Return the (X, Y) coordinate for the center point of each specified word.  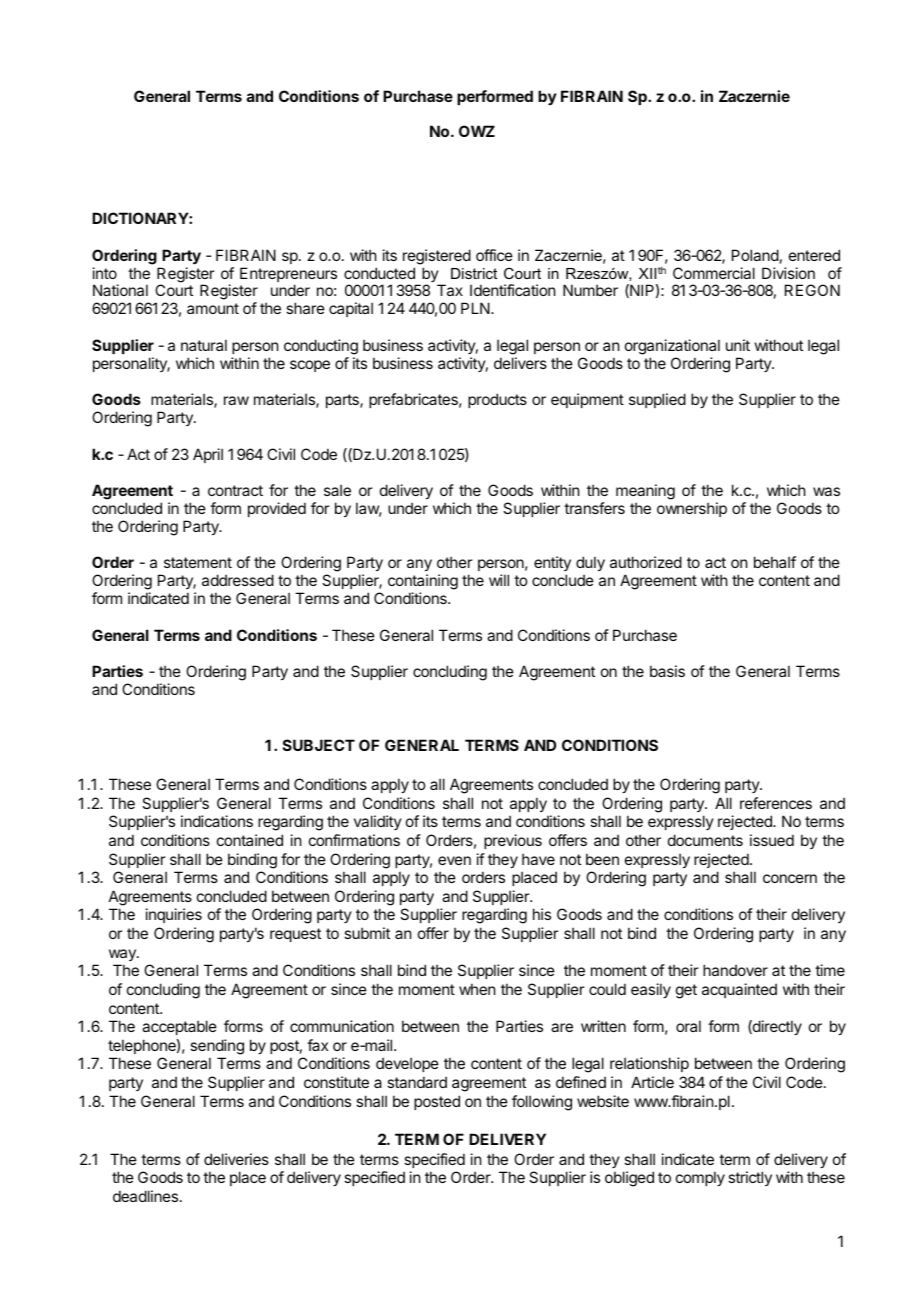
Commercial (714, 273)
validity (378, 822)
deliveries (236, 1159)
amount (213, 308)
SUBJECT (319, 745)
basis (667, 671)
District (474, 273)
